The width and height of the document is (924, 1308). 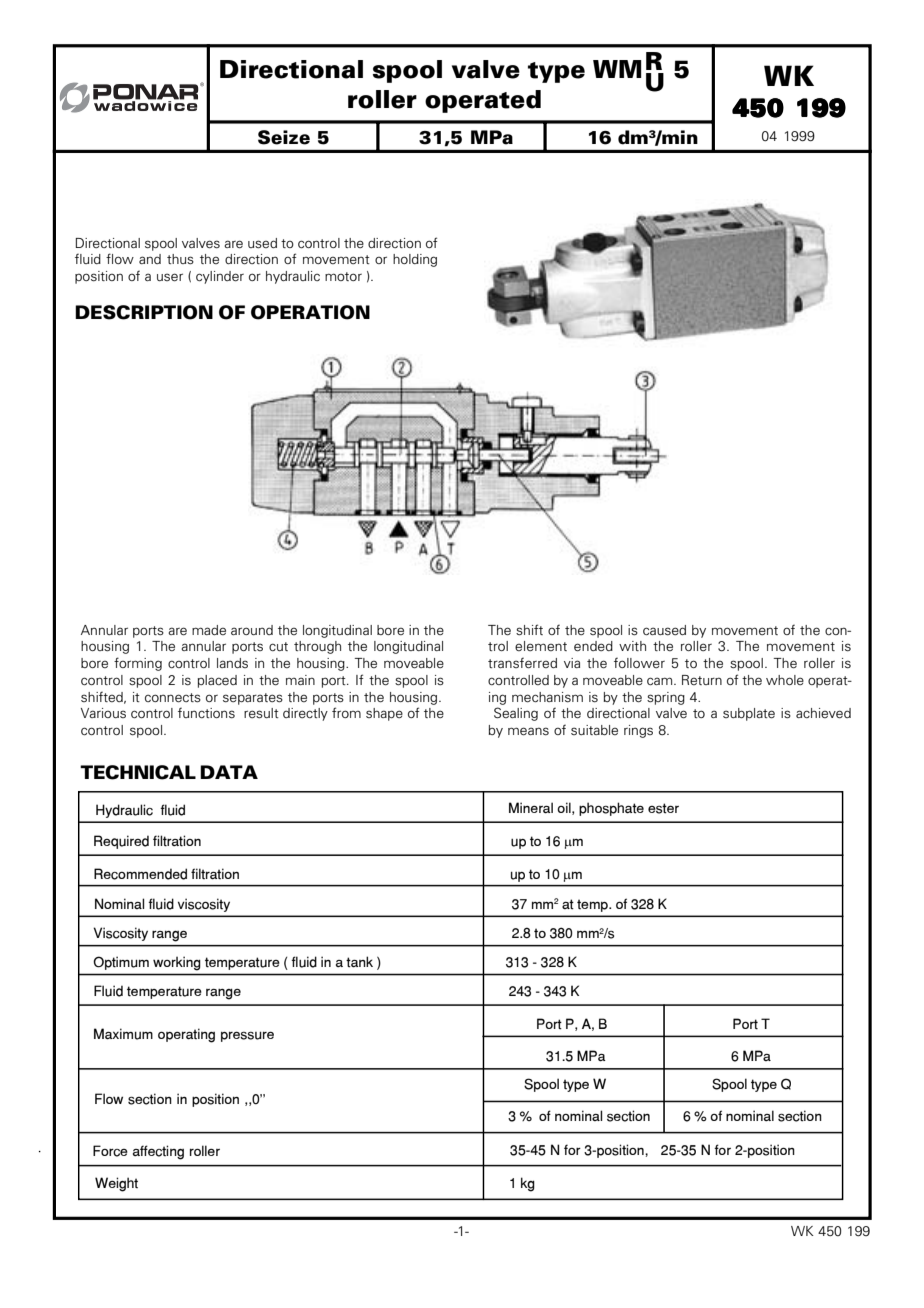 I want to click on ester, so click(x=663, y=808).
